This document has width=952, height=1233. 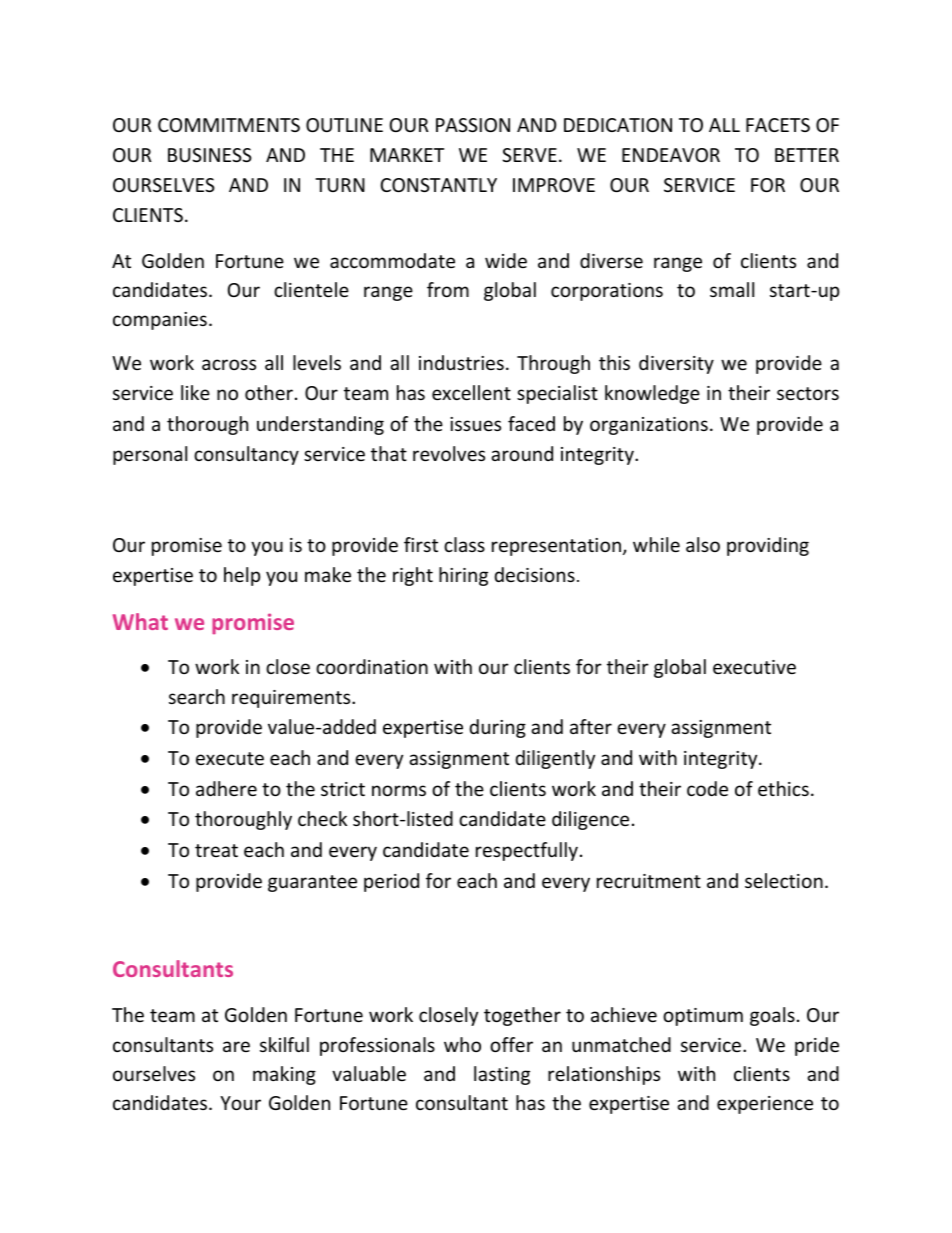 What do you see at coordinates (229, 364) in the document?
I see `across` at bounding box center [229, 364].
